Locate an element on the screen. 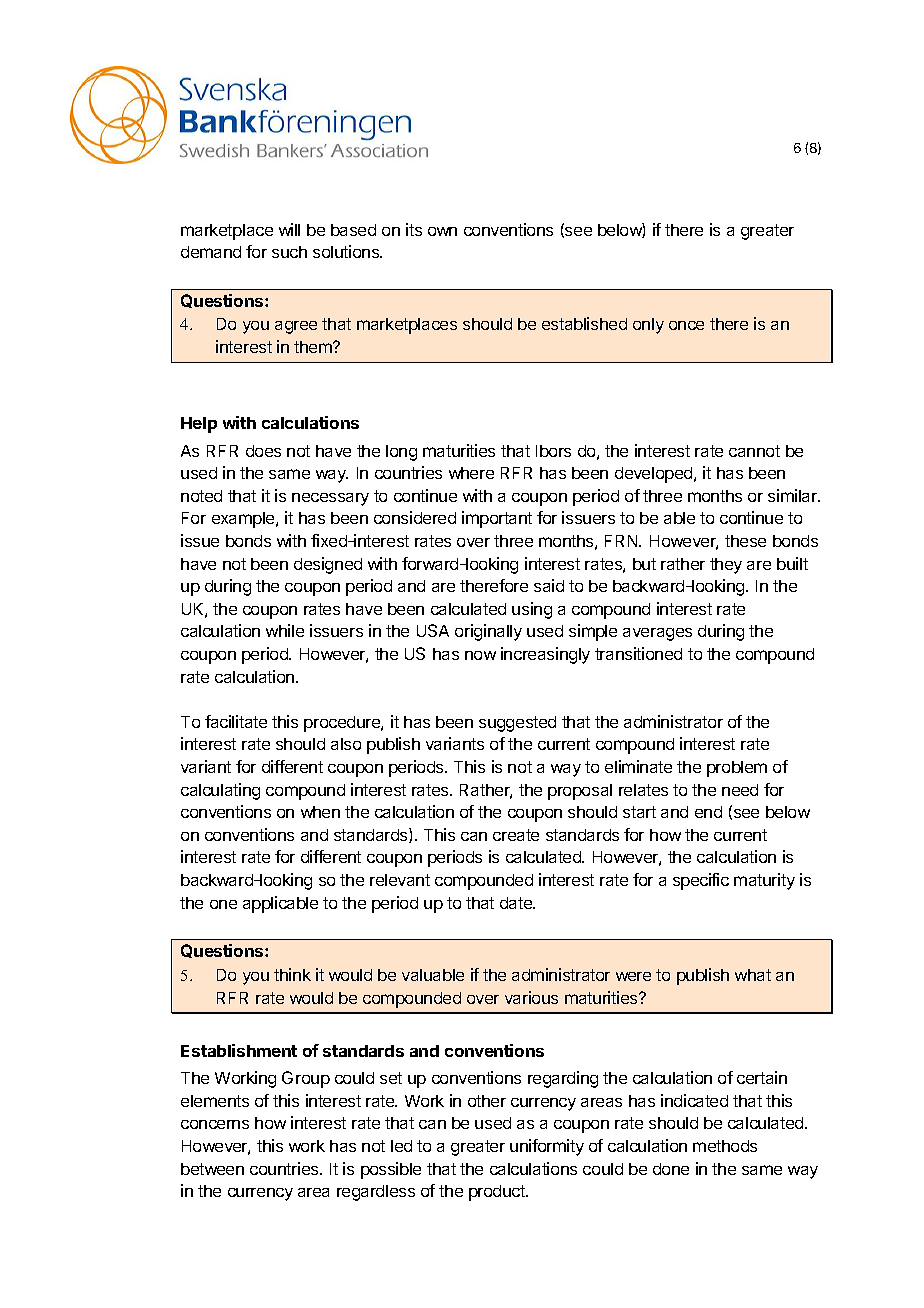  calculating is located at coordinates (220, 791).
